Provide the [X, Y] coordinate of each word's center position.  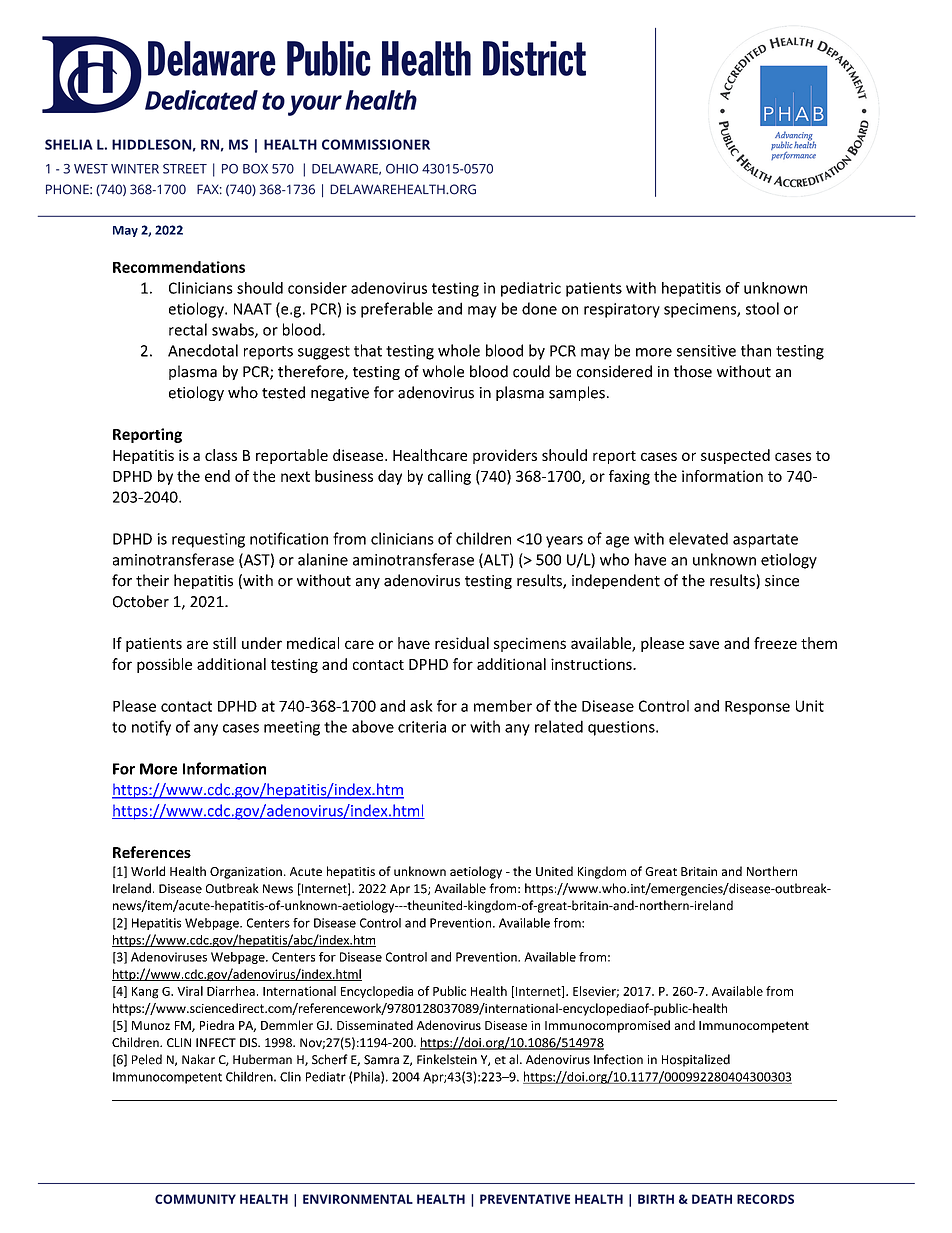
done [539, 308]
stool [762, 308]
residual [462, 643]
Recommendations [179, 267]
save [704, 644]
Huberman [262, 1059]
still [224, 643]
